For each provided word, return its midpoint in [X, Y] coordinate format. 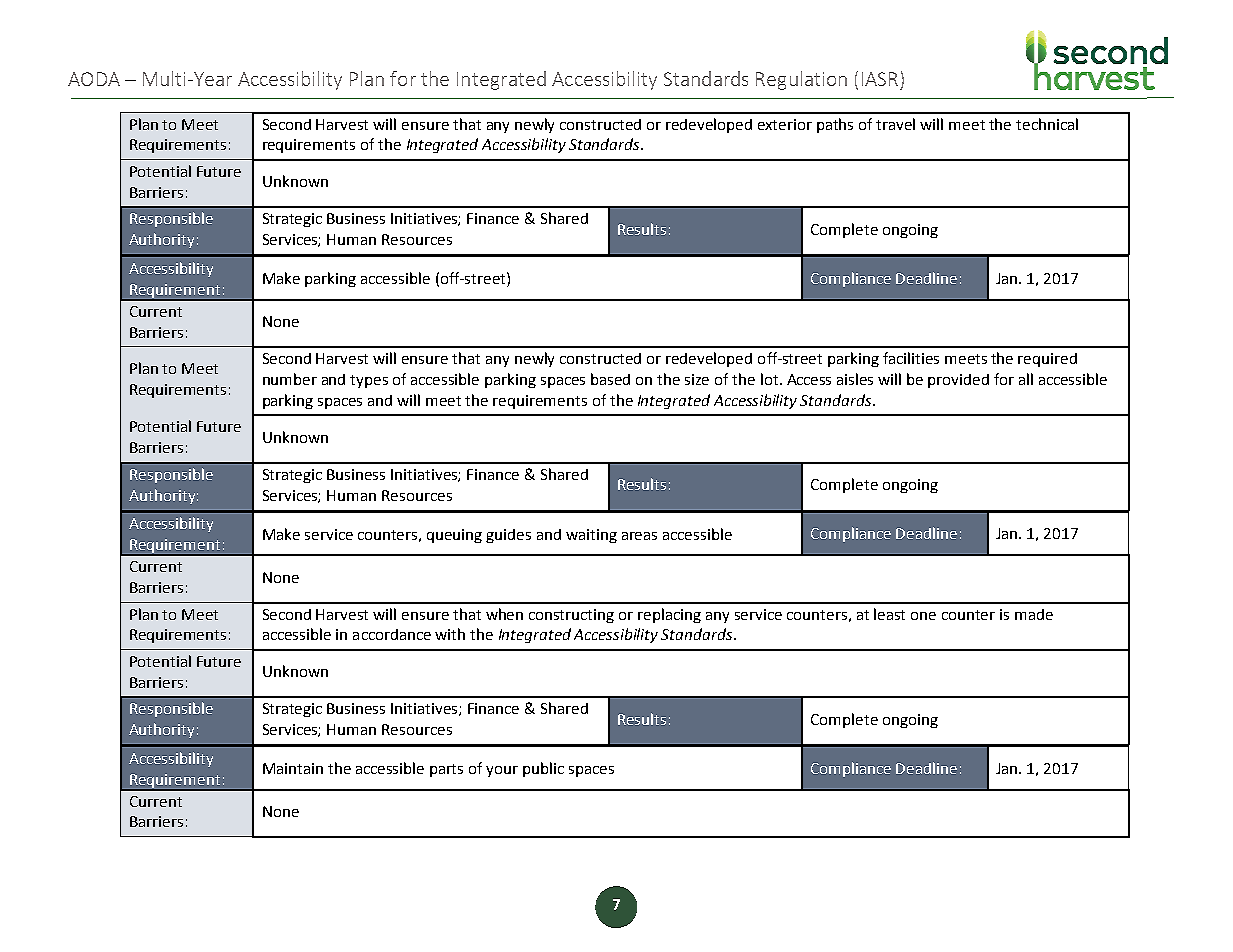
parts [446, 770]
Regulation [801, 80]
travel [895, 124]
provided [958, 381]
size [697, 379]
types [369, 381]
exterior [785, 124]
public [543, 769]
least [889, 614]
